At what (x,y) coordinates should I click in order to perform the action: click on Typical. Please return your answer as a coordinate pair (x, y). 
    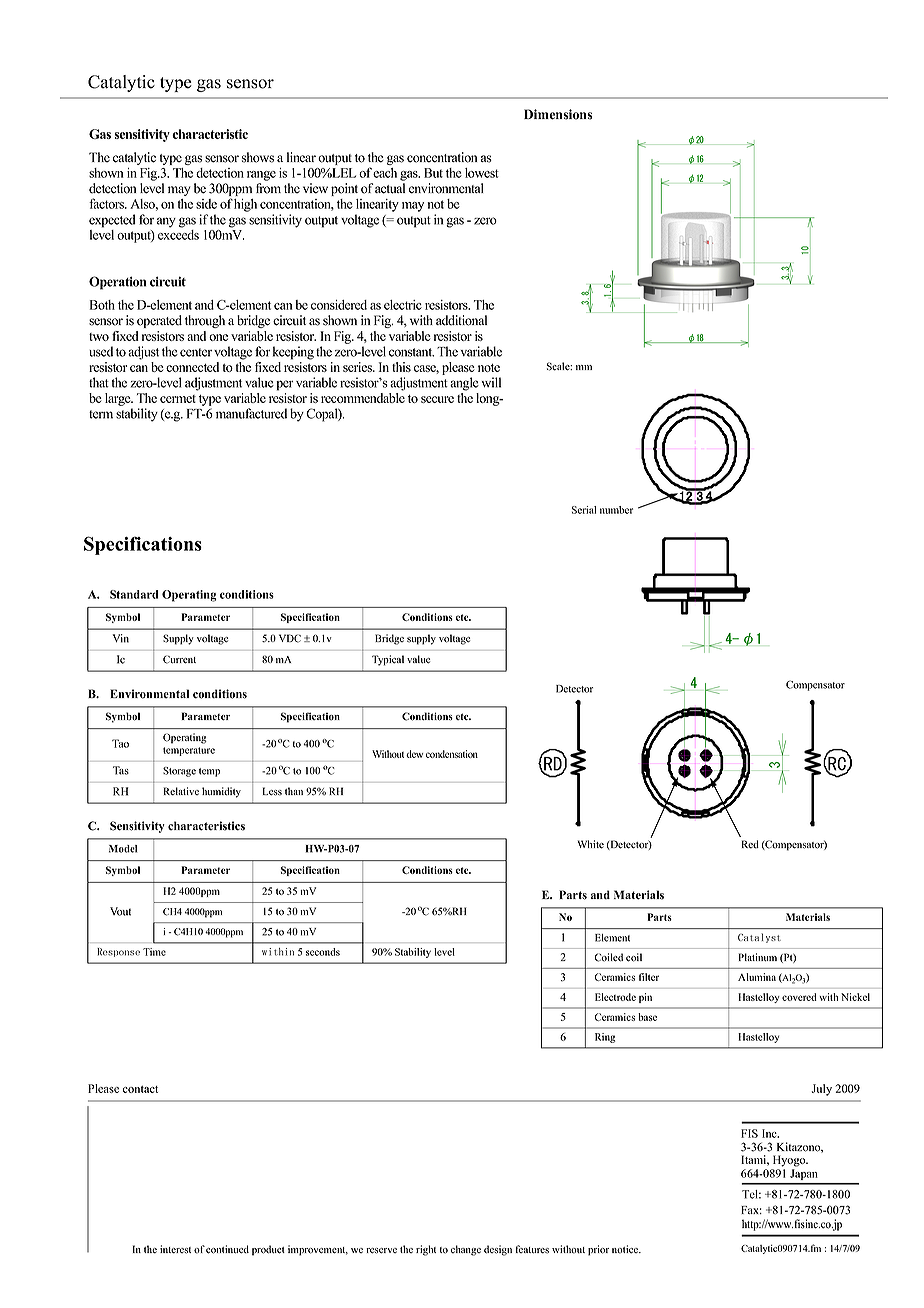
    Looking at the image, I should click on (388, 660).
